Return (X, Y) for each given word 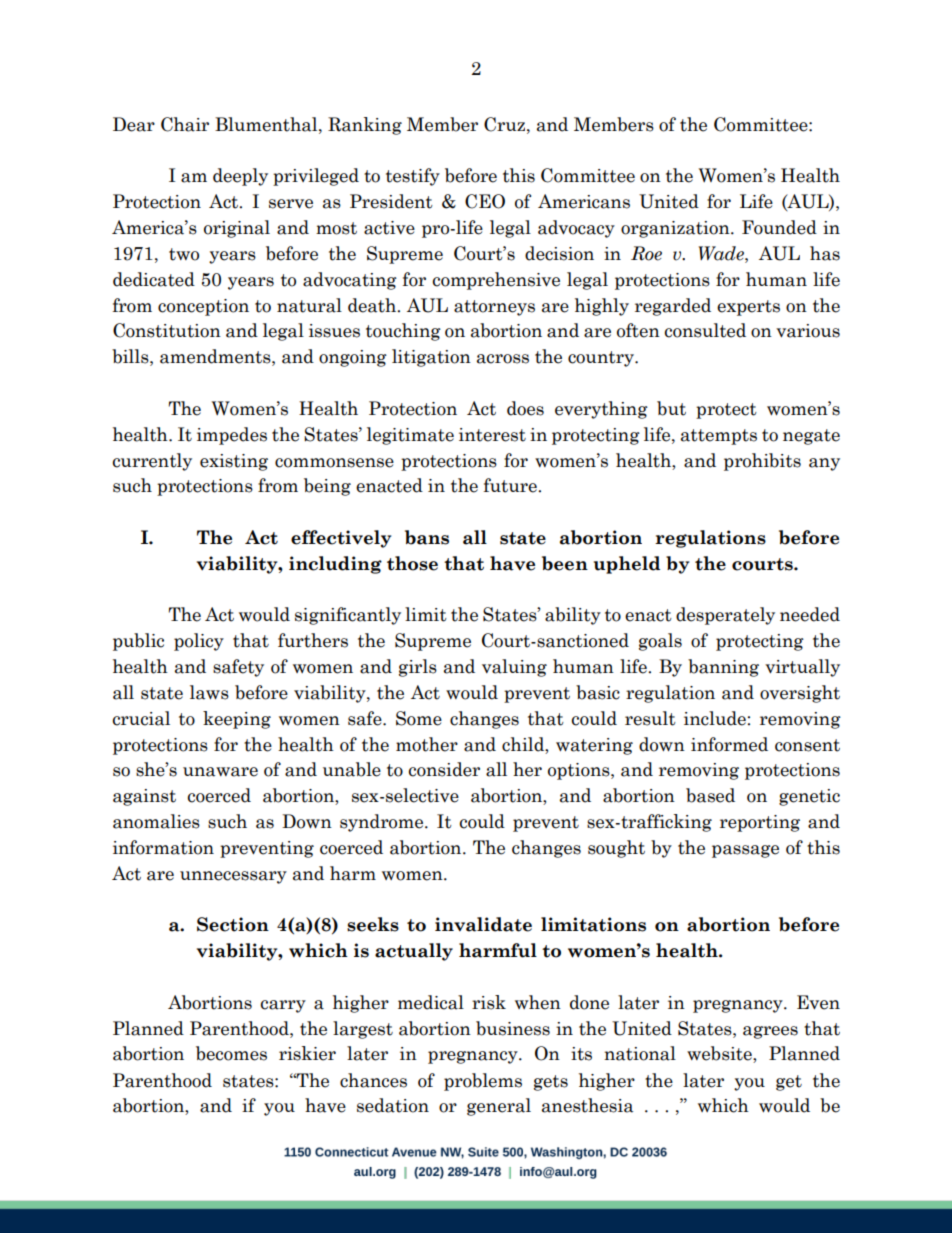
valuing (514, 668)
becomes (231, 1053)
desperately (725, 616)
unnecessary (233, 877)
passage (745, 851)
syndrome (383, 823)
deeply (240, 177)
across (503, 359)
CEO (485, 201)
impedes (232, 436)
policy (199, 642)
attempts (719, 437)
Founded (779, 227)
